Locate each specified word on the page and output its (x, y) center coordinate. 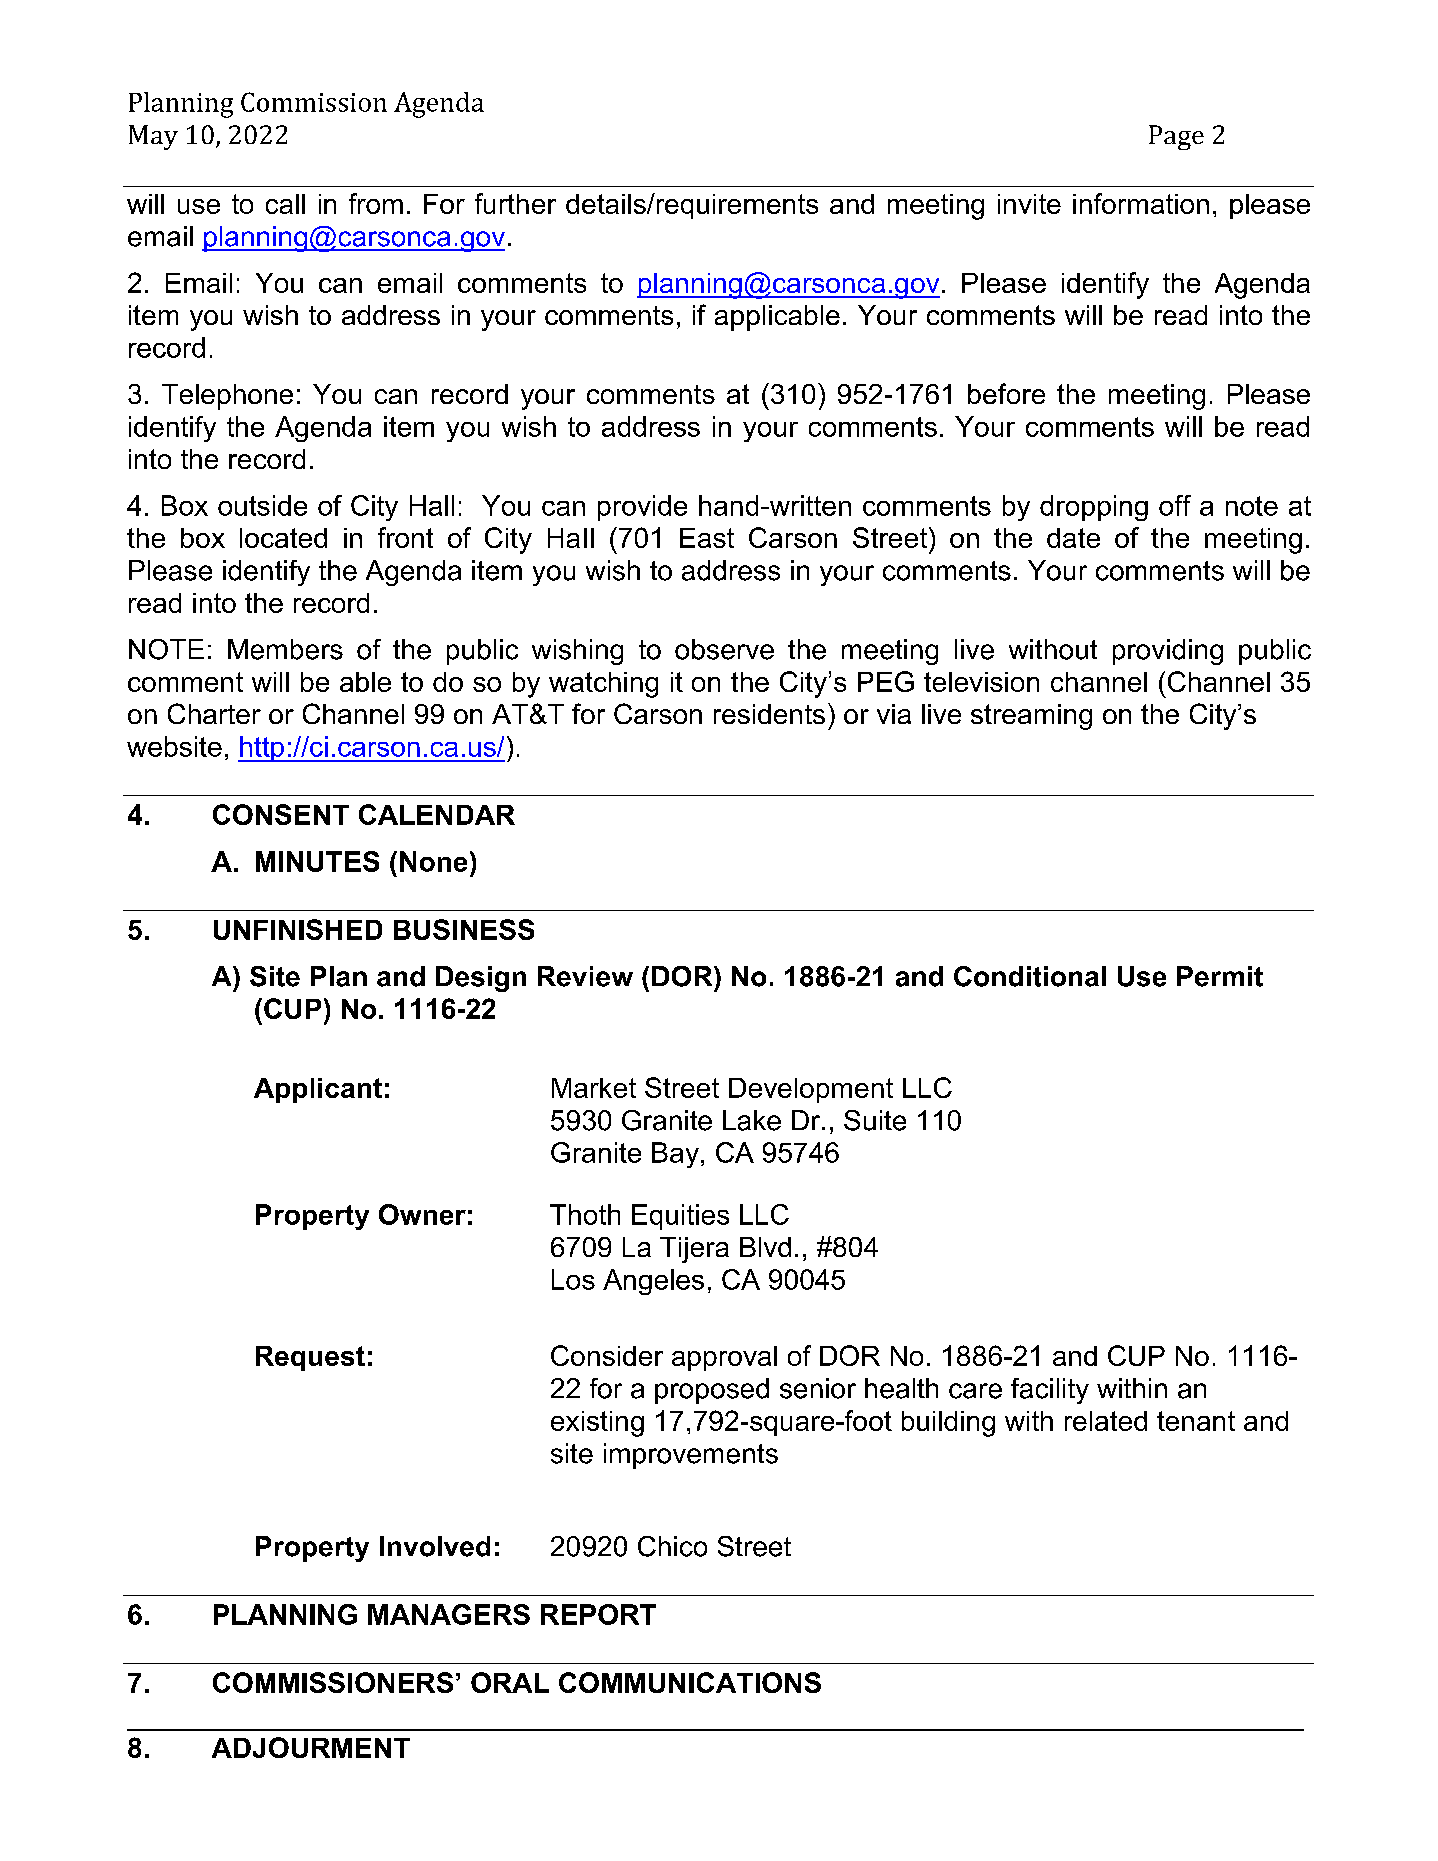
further (515, 203)
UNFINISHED (298, 929)
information (1141, 203)
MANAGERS (449, 1614)
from (376, 203)
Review (585, 976)
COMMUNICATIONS (690, 1682)
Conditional (1030, 976)
